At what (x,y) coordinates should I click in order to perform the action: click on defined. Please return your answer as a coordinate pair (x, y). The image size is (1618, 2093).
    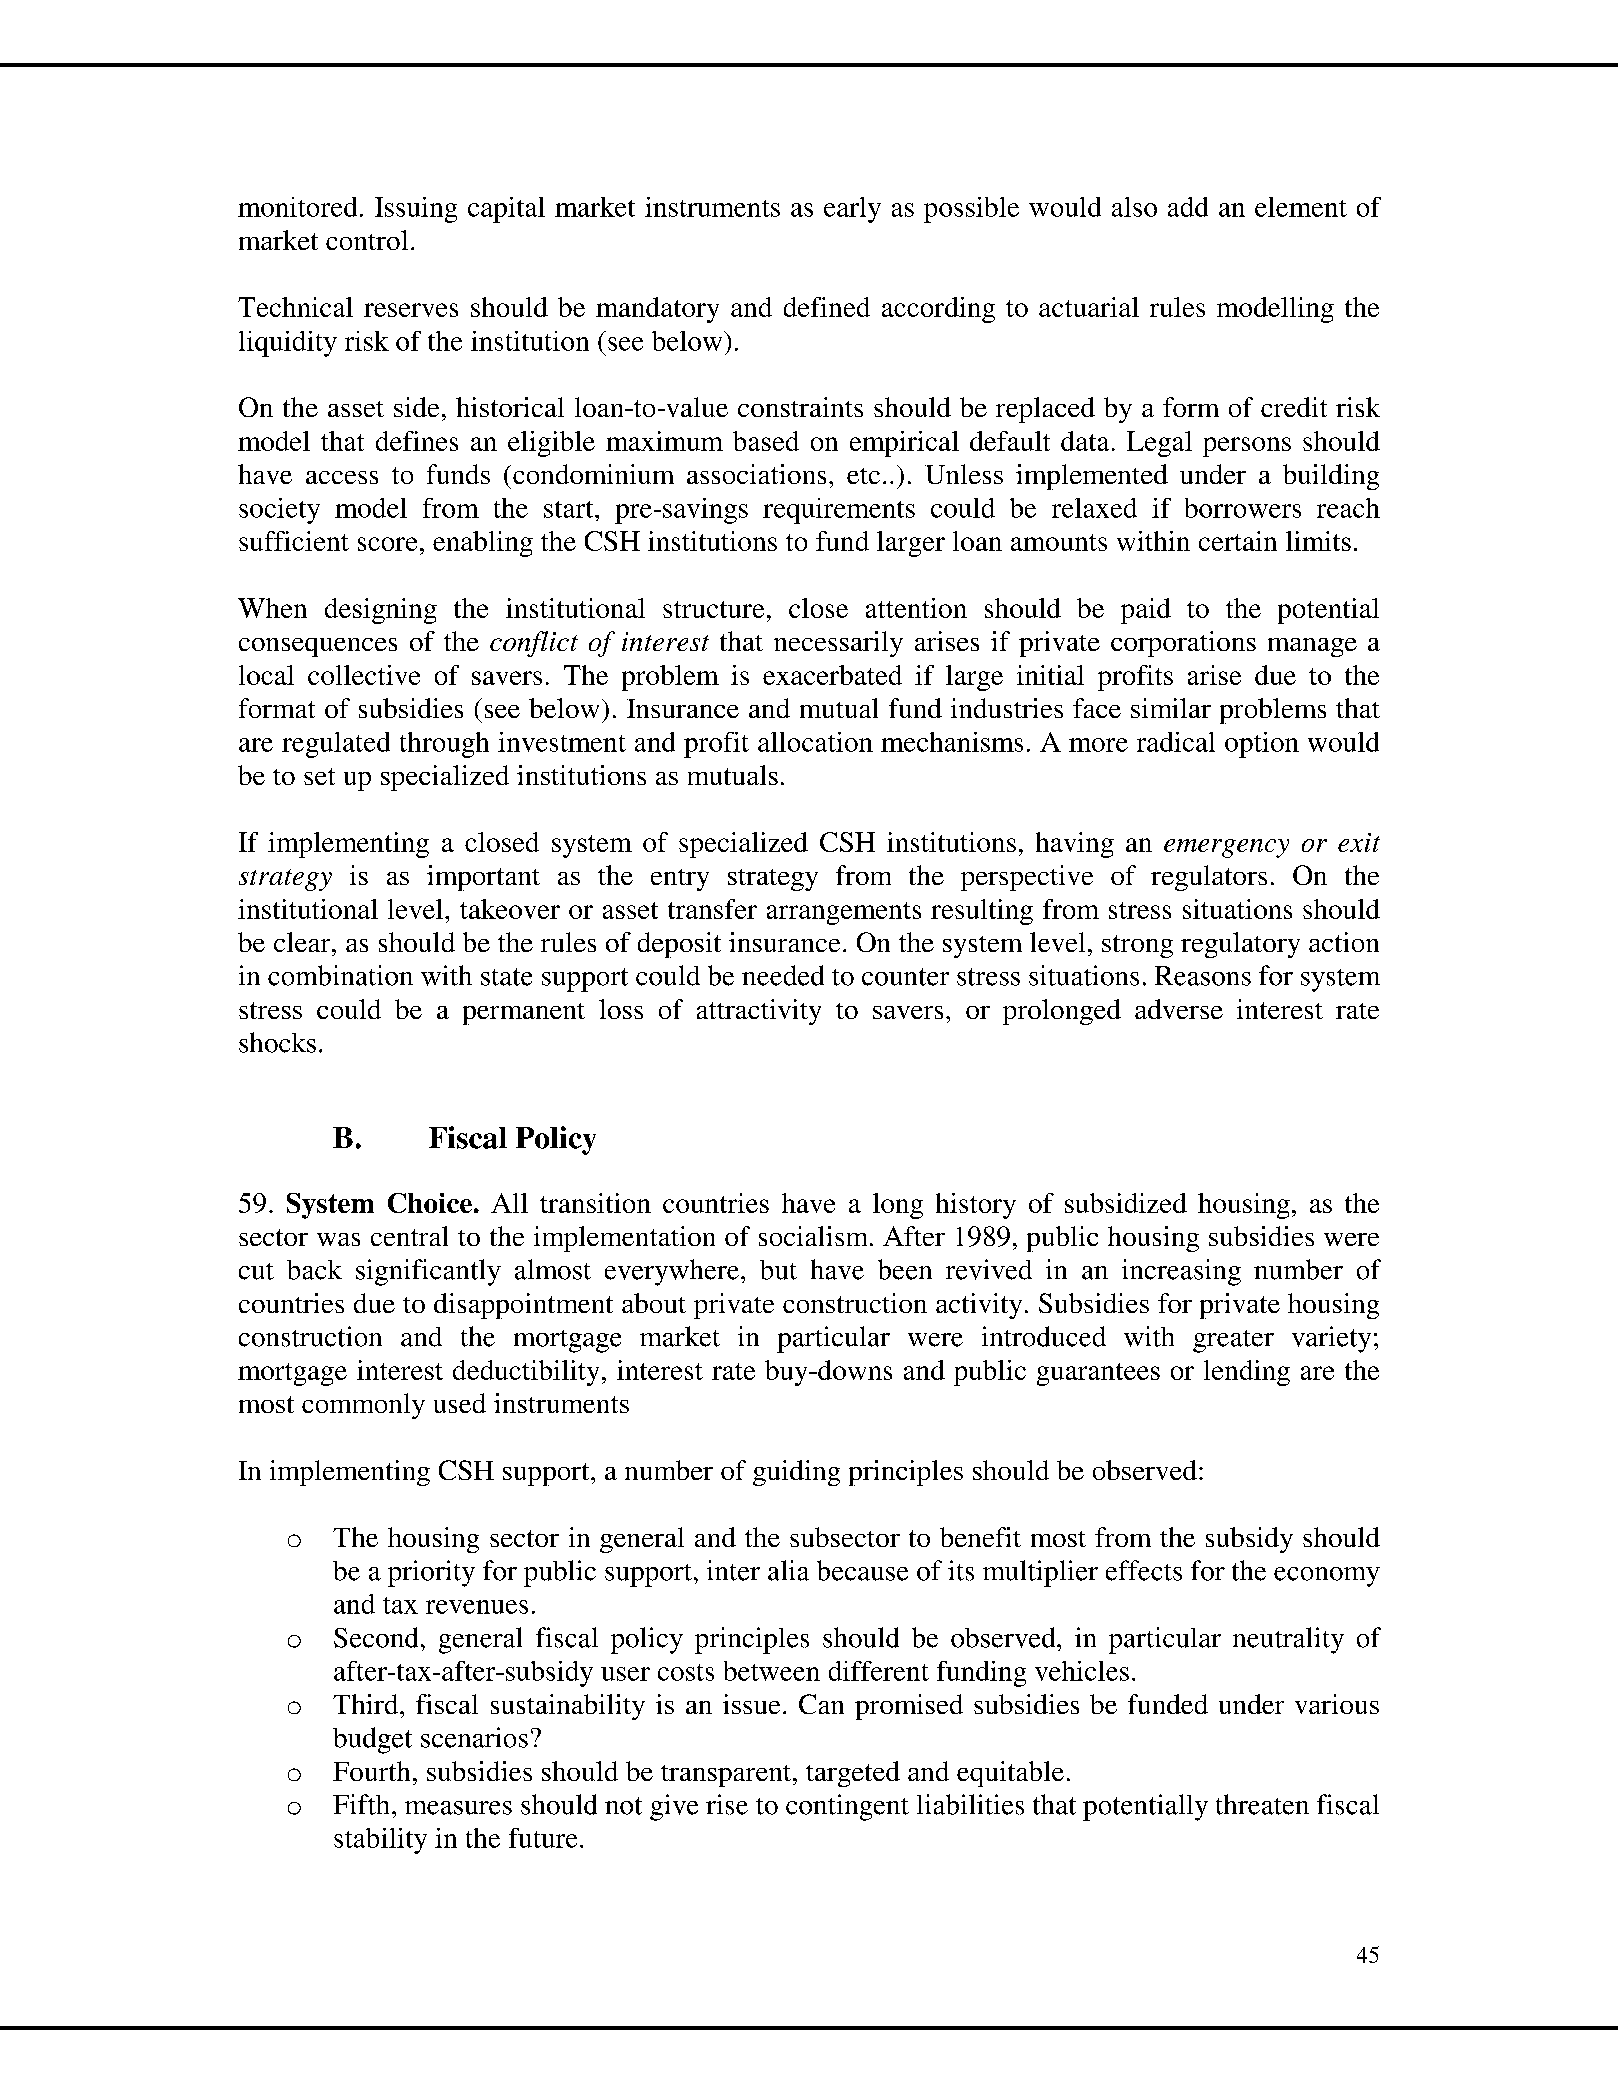
    Looking at the image, I should click on (827, 307).
